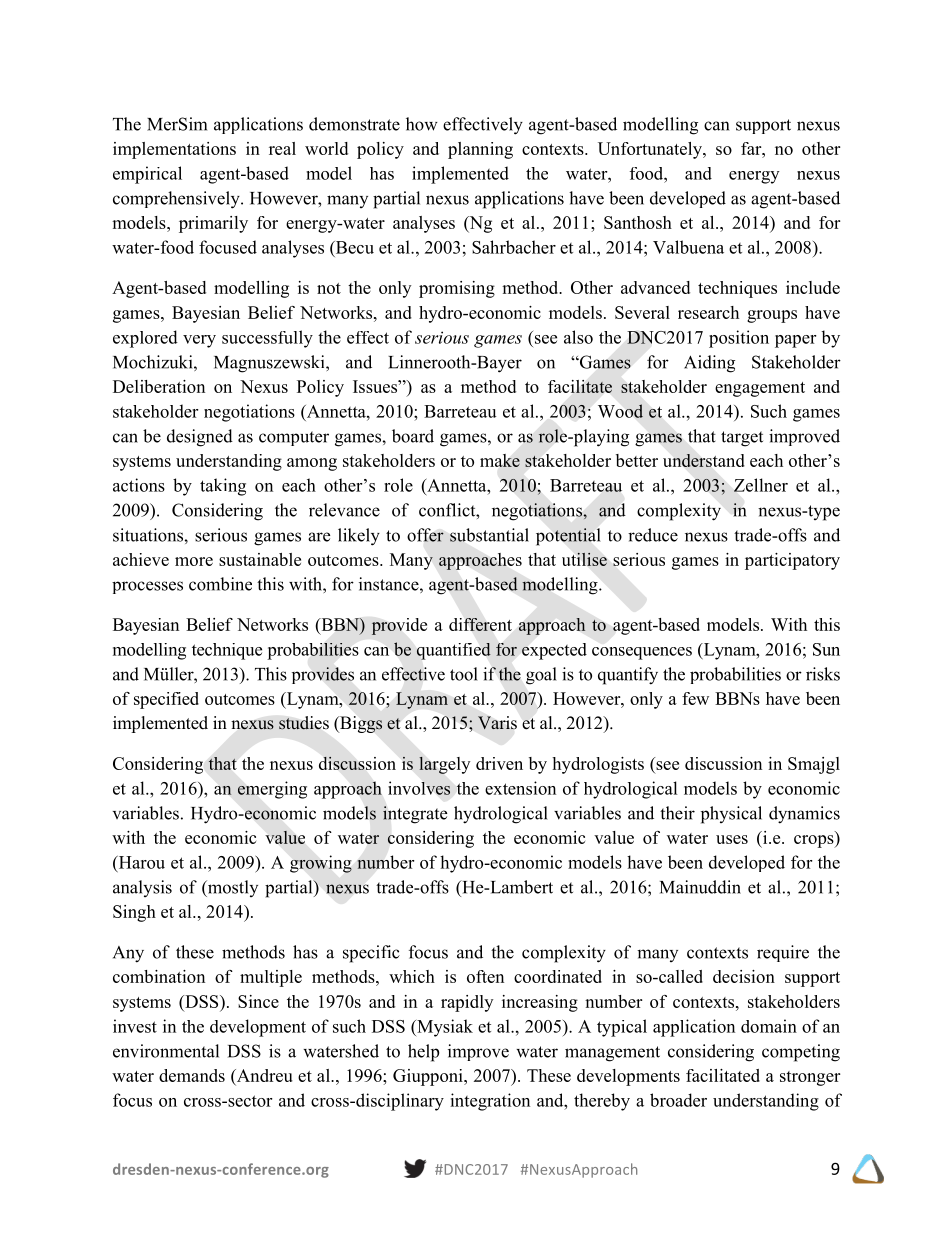  Describe the element at coordinates (457, 289) in the screenshot. I see `promising` at that location.
